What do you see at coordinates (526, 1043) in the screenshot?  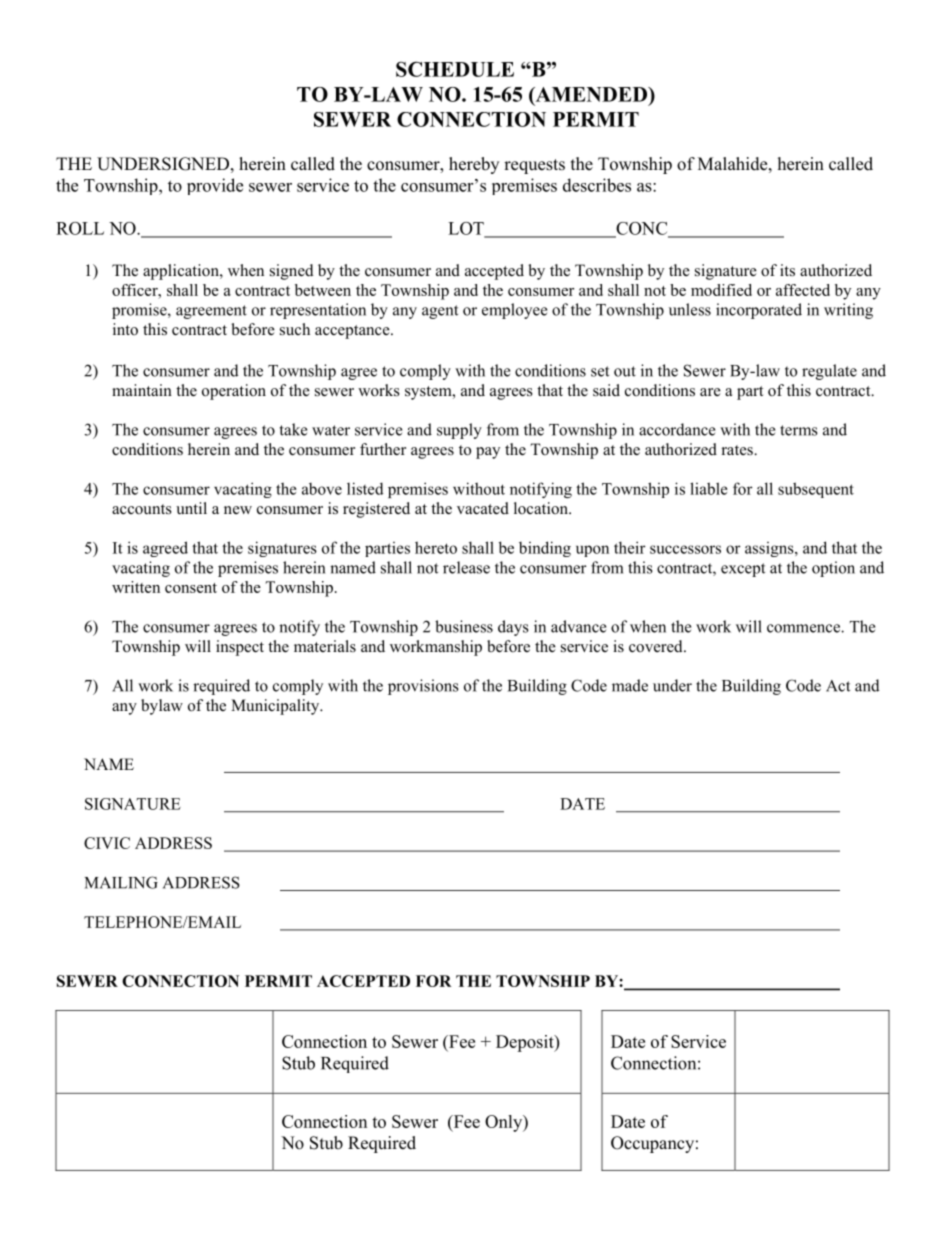 I see `Deposit` at bounding box center [526, 1043].
